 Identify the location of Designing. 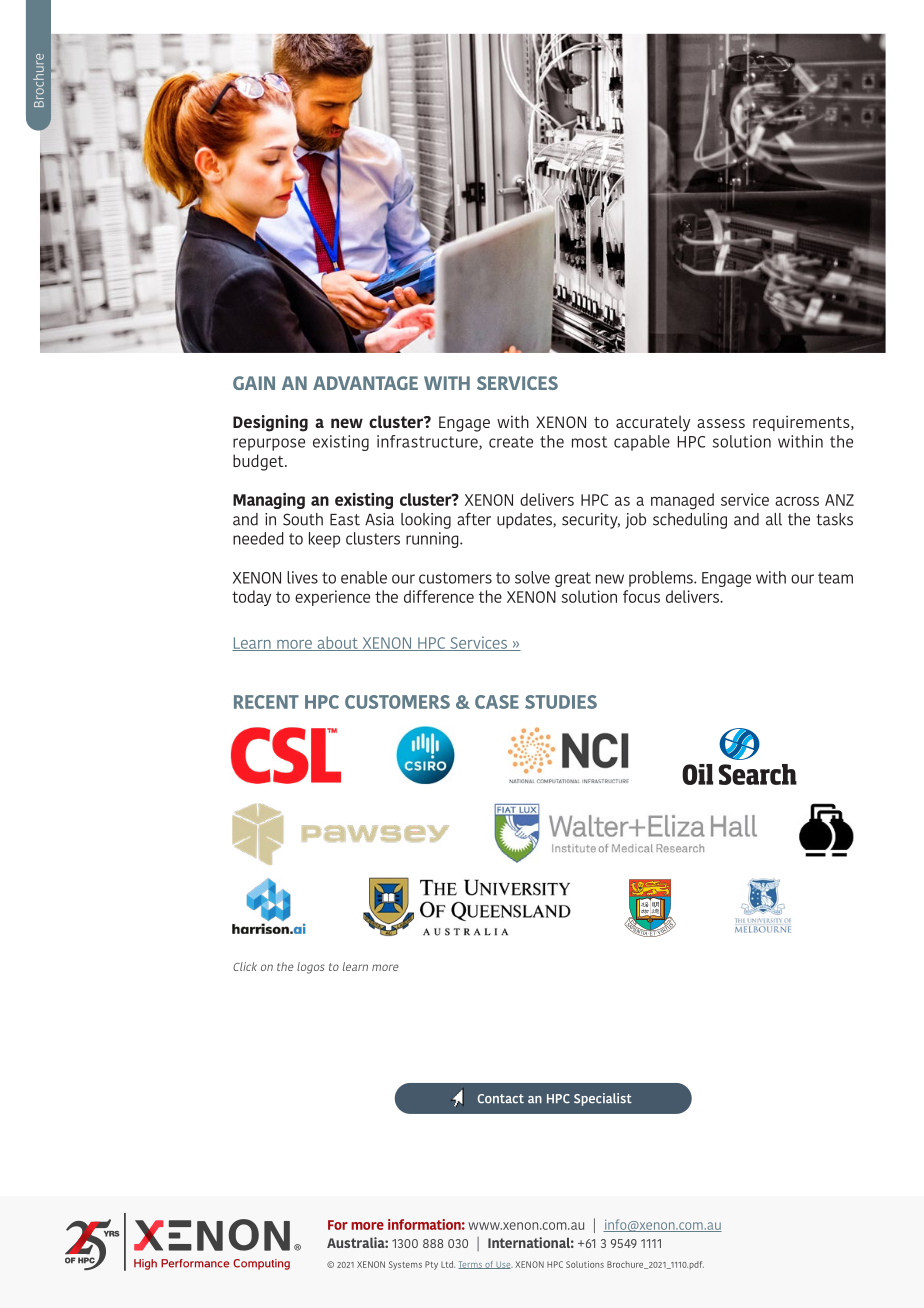
(270, 423).
